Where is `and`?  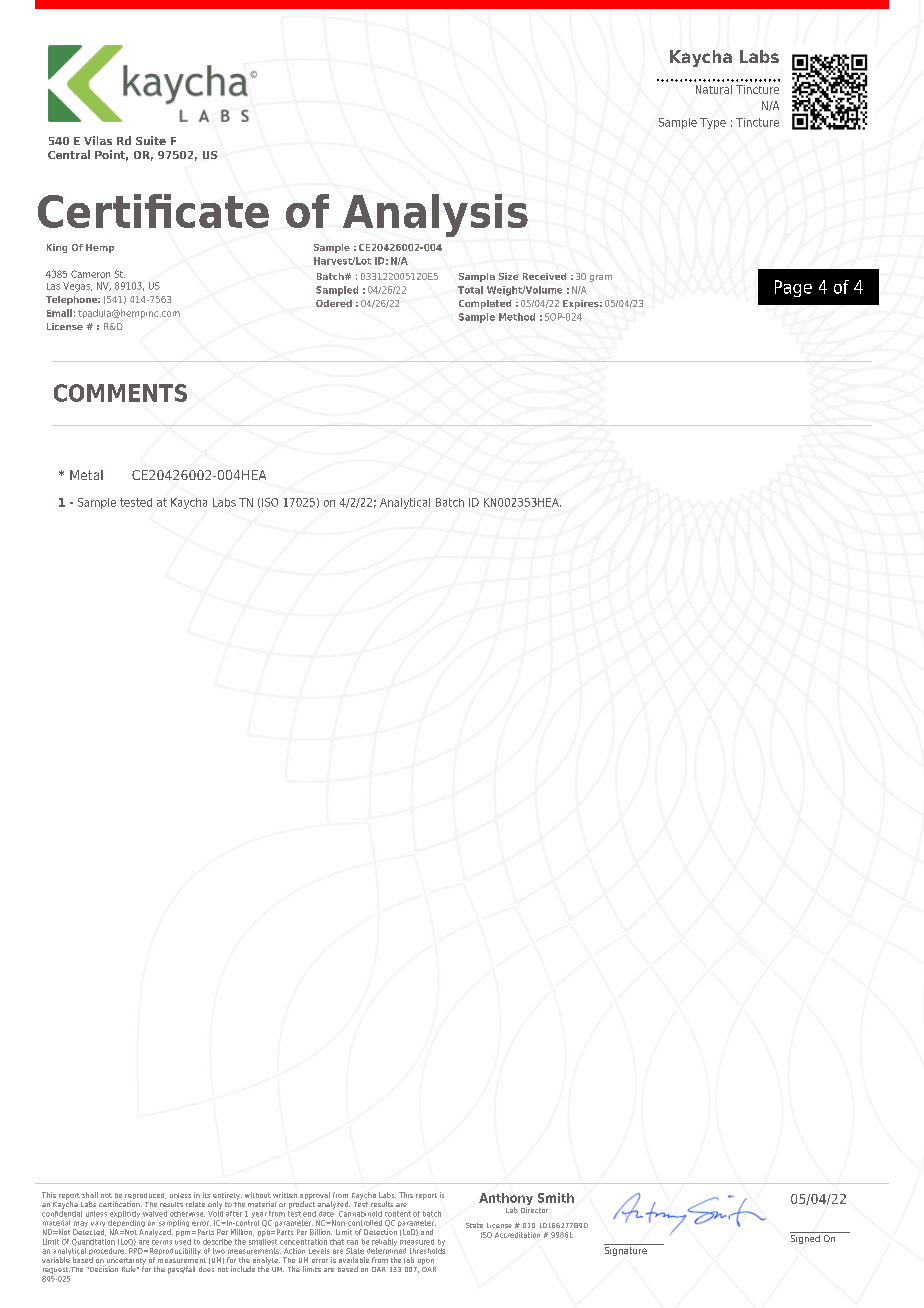 and is located at coordinates (427, 1232).
